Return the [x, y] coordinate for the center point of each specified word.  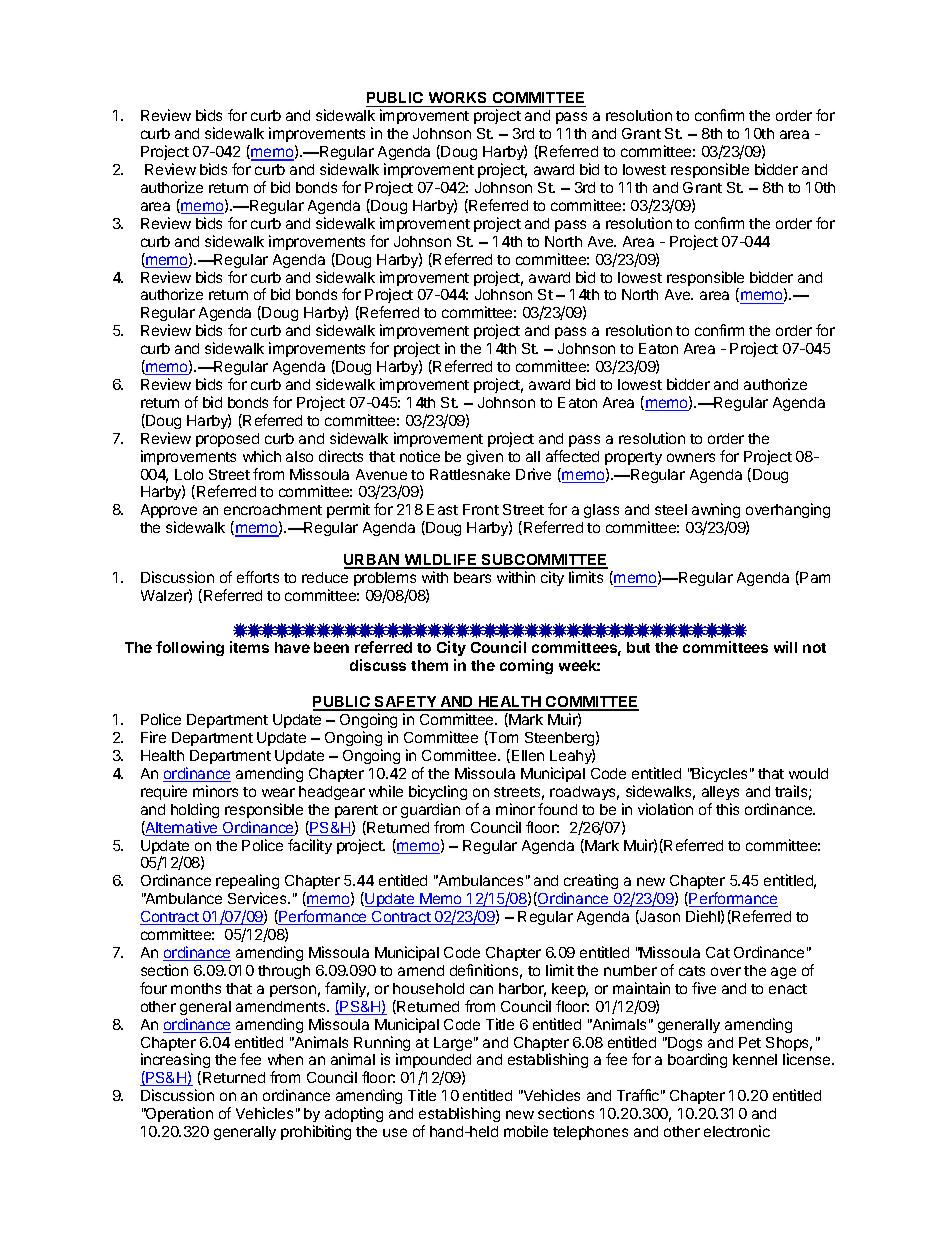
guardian [430, 810]
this [727, 809]
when [285, 1059]
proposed [227, 440]
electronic [737, 1131]
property [633, 458]
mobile [526, 1131]
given [485, 457]
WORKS [458, 99]
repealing [247, 883]
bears [472, 577]
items [249, 647]
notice [420, 456]
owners [691, 457]
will [785, 647]
